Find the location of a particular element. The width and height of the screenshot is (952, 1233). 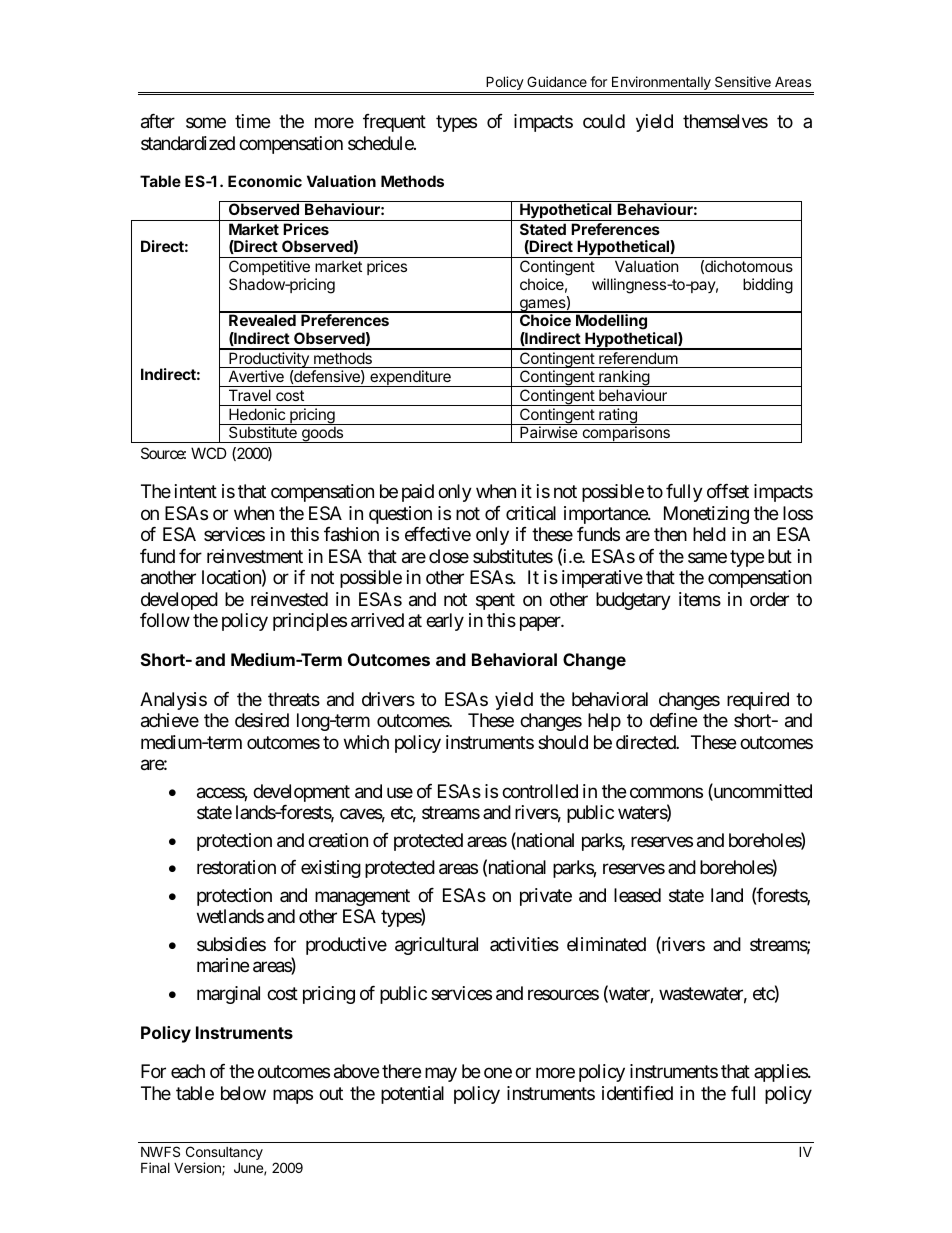

early is located at coordinates (445, 622).
